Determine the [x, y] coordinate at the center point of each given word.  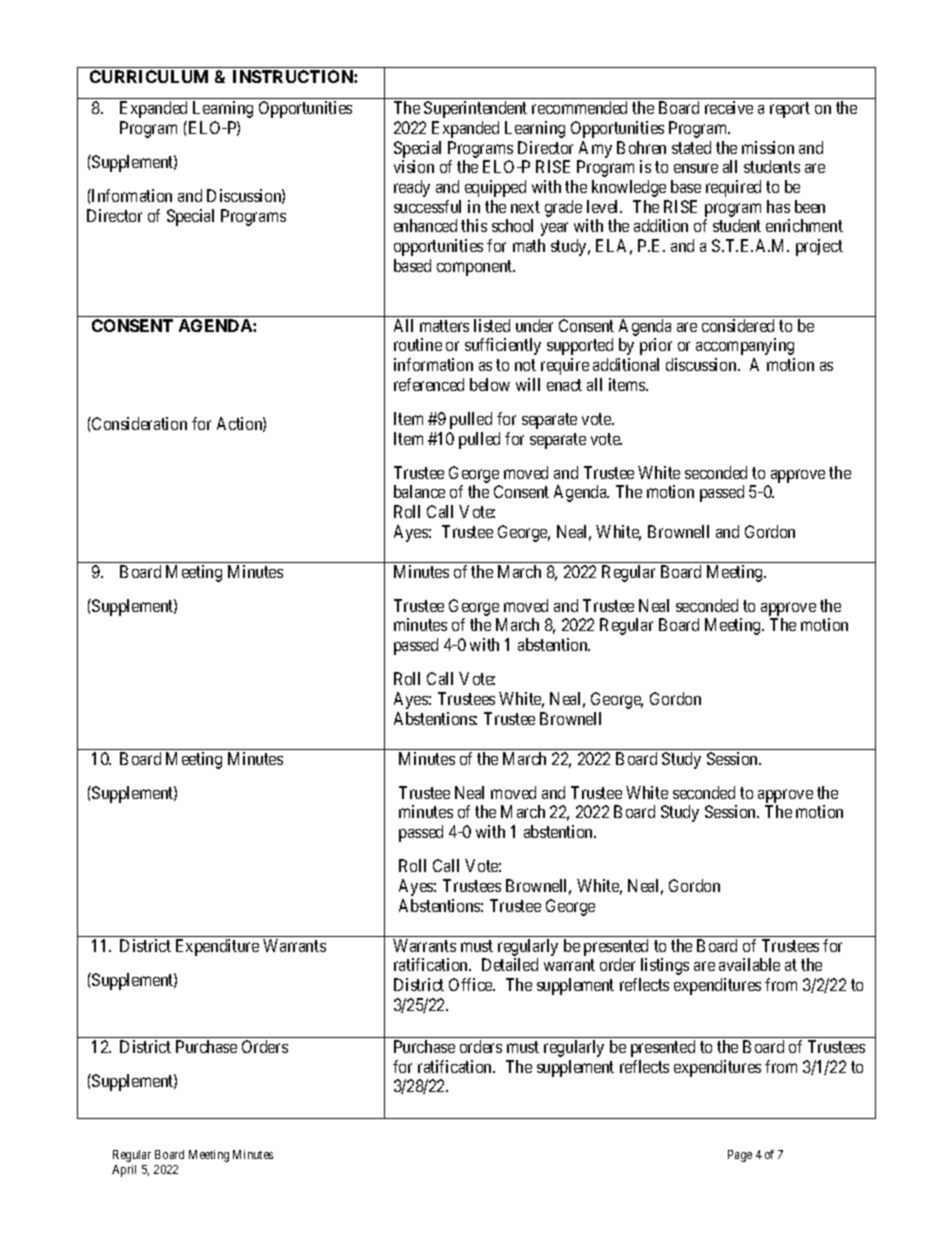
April [124, 1171]
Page [740, 1156]
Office [472, 984]
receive [729, 107]
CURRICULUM [149, 76]
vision [414, 166]
